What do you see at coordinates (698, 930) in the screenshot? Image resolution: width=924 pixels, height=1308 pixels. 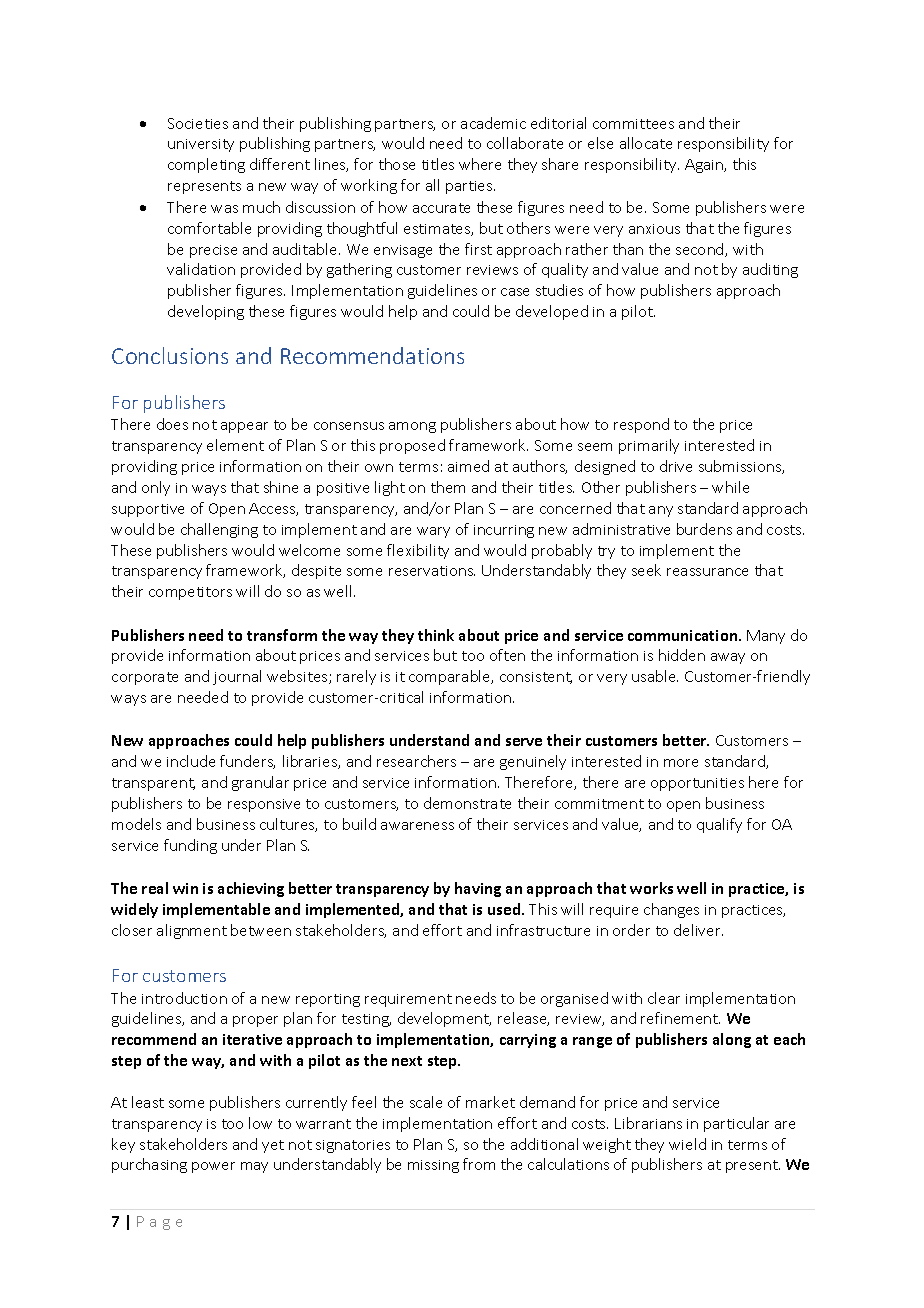 I see `deliver` at bounding box center [698, 930].
